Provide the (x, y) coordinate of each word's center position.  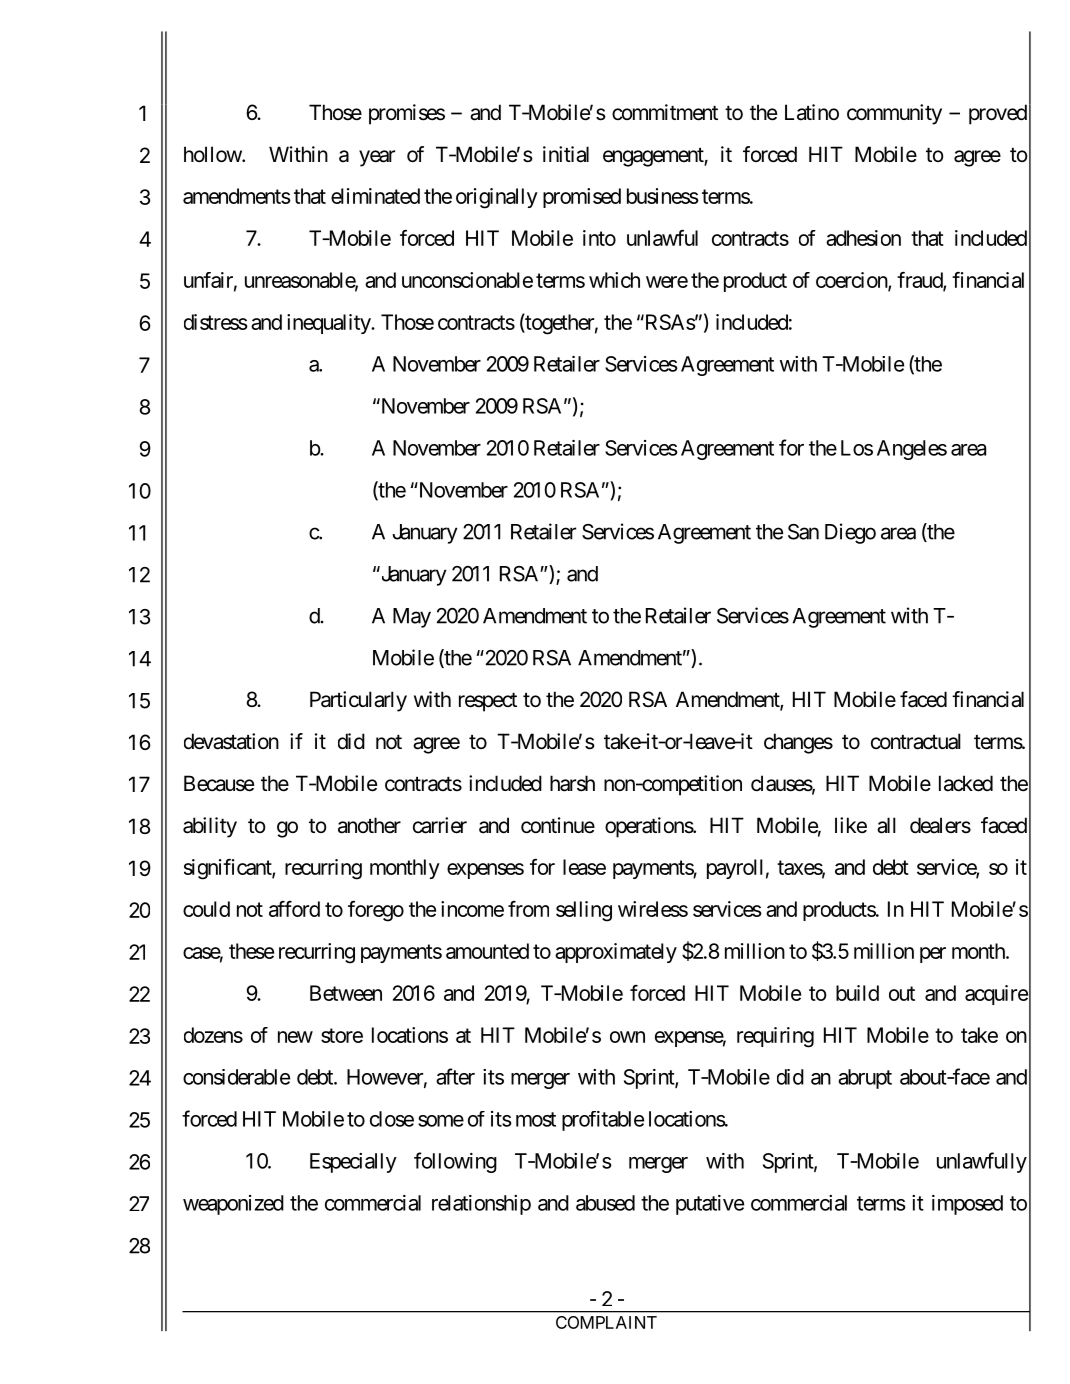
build (857, 993)
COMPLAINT (606, 1322)
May (412, 618)
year (377, 158)
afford (294, 909)
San (803, 532)
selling (584, 911)
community (894, 114)
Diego (850, 533)
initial (566, 154)
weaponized (233, 1205)
